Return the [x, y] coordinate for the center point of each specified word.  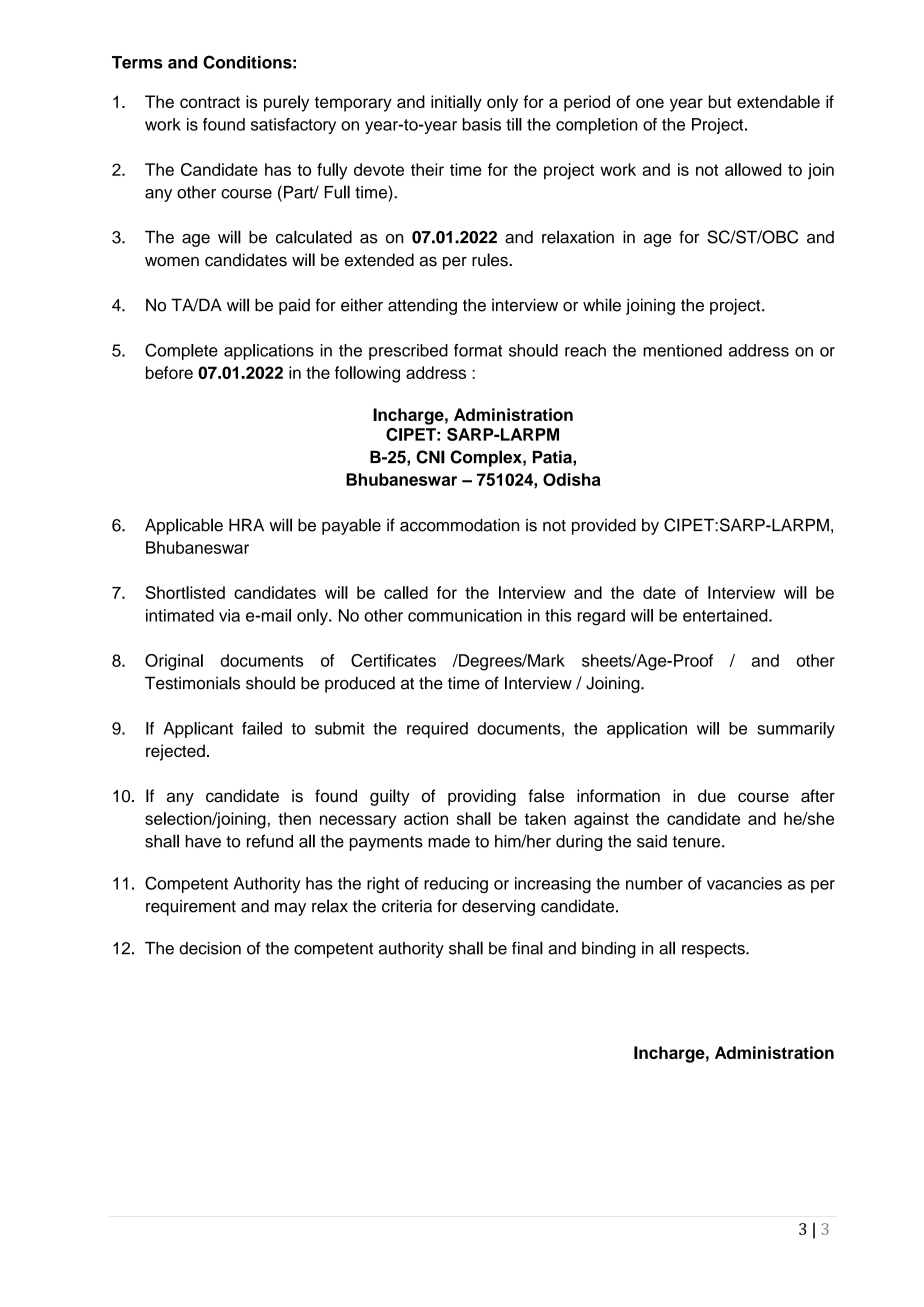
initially [456, 103]
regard [601, 617]
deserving [498, 907]
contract [210, 102]
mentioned [682, 350]
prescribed [408, 352]
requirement [191, 908]
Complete [181, 351]
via [229, 615]
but [720, 101]
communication [465, 615]
